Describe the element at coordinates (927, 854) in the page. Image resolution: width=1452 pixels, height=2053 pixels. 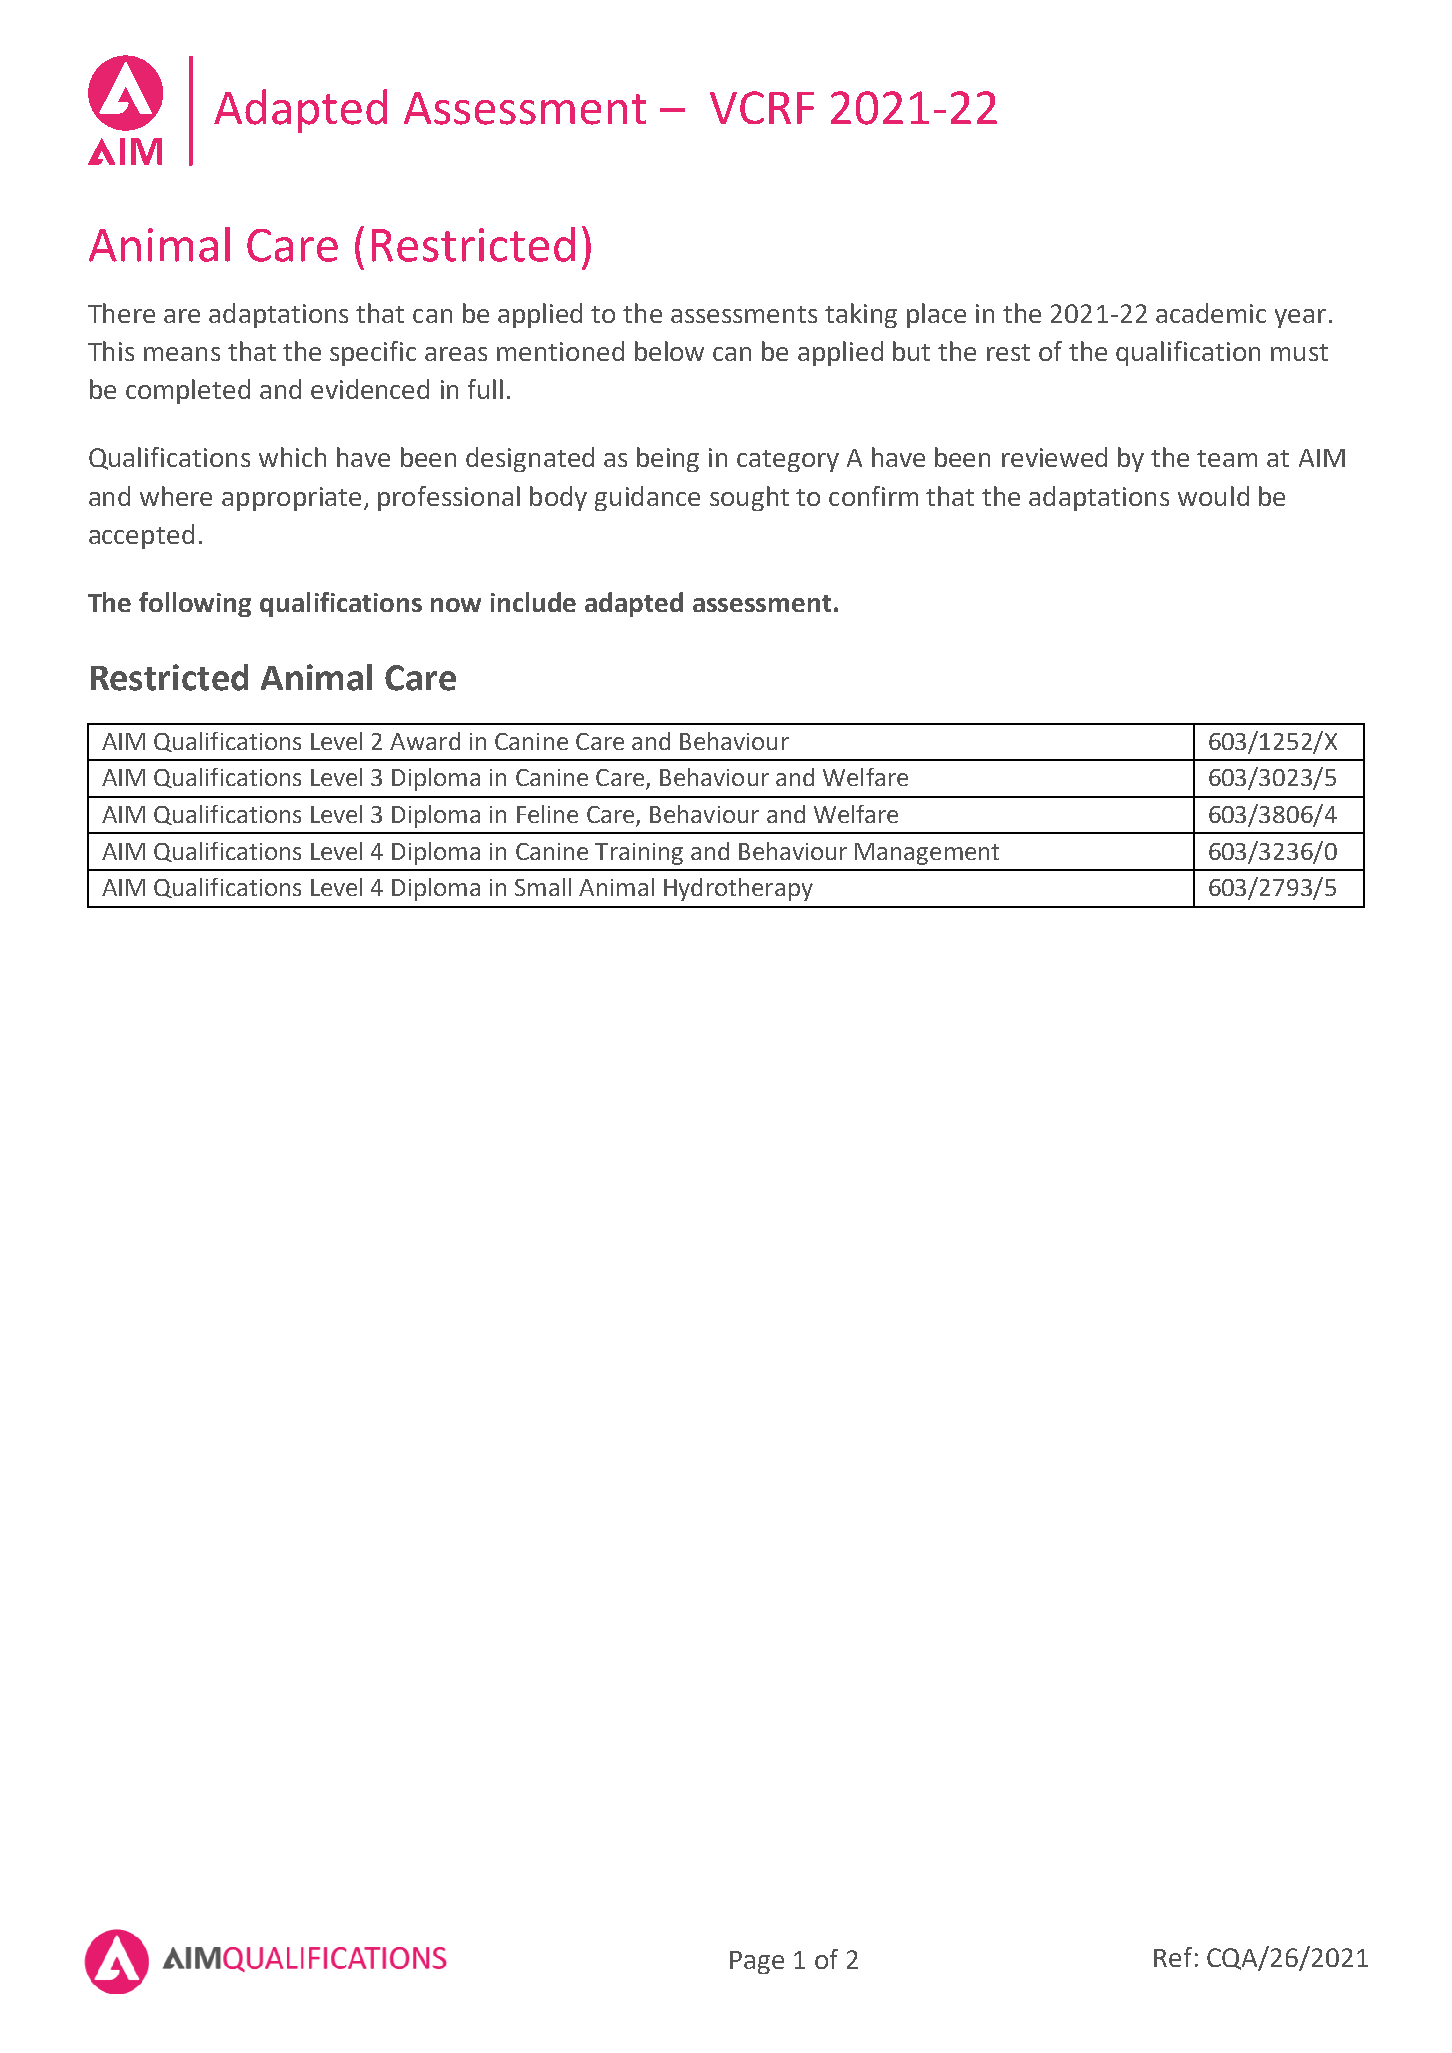
I see `Management` at that location.
